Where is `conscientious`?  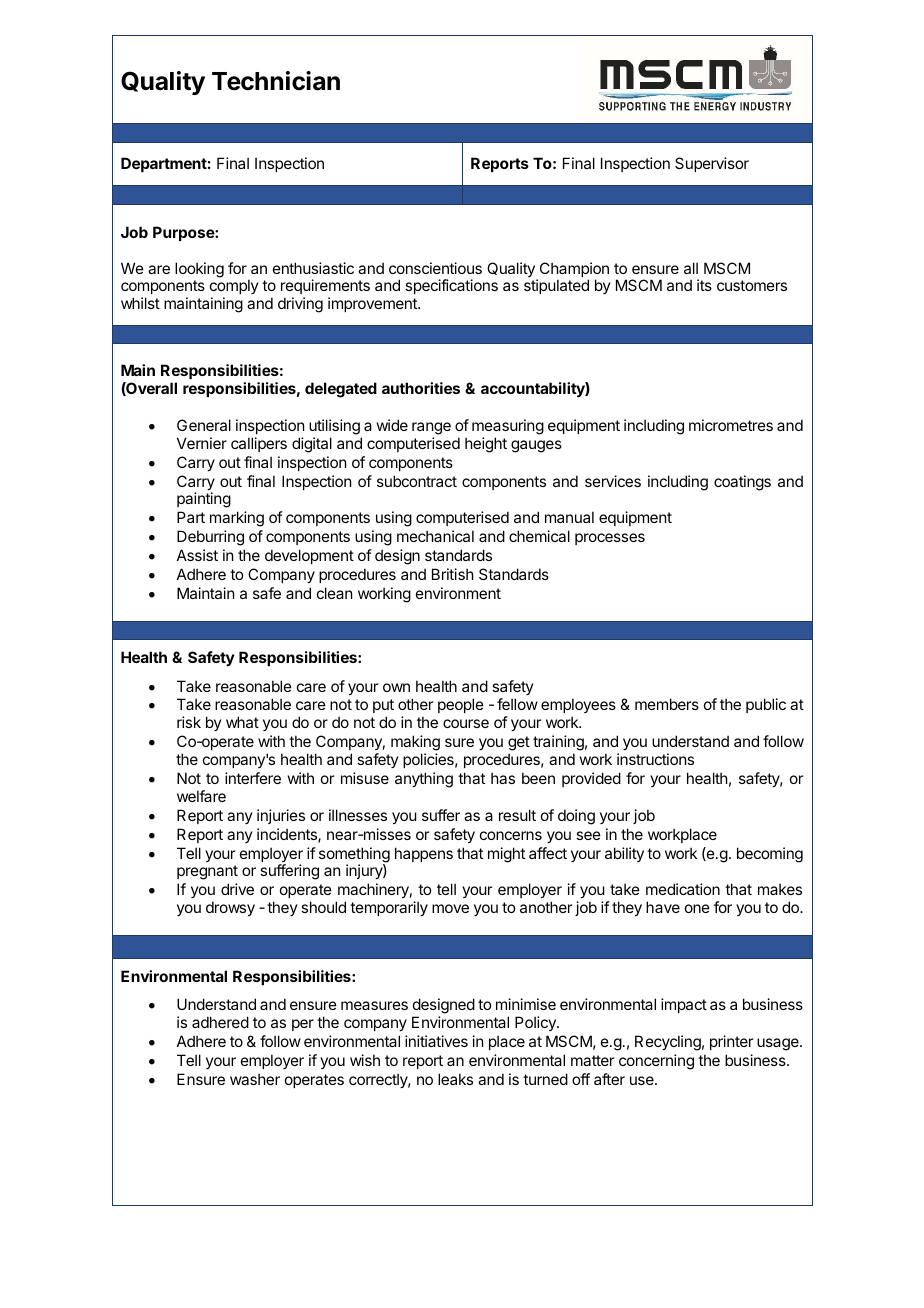
conscientious is located at coordinates (435, 268).
